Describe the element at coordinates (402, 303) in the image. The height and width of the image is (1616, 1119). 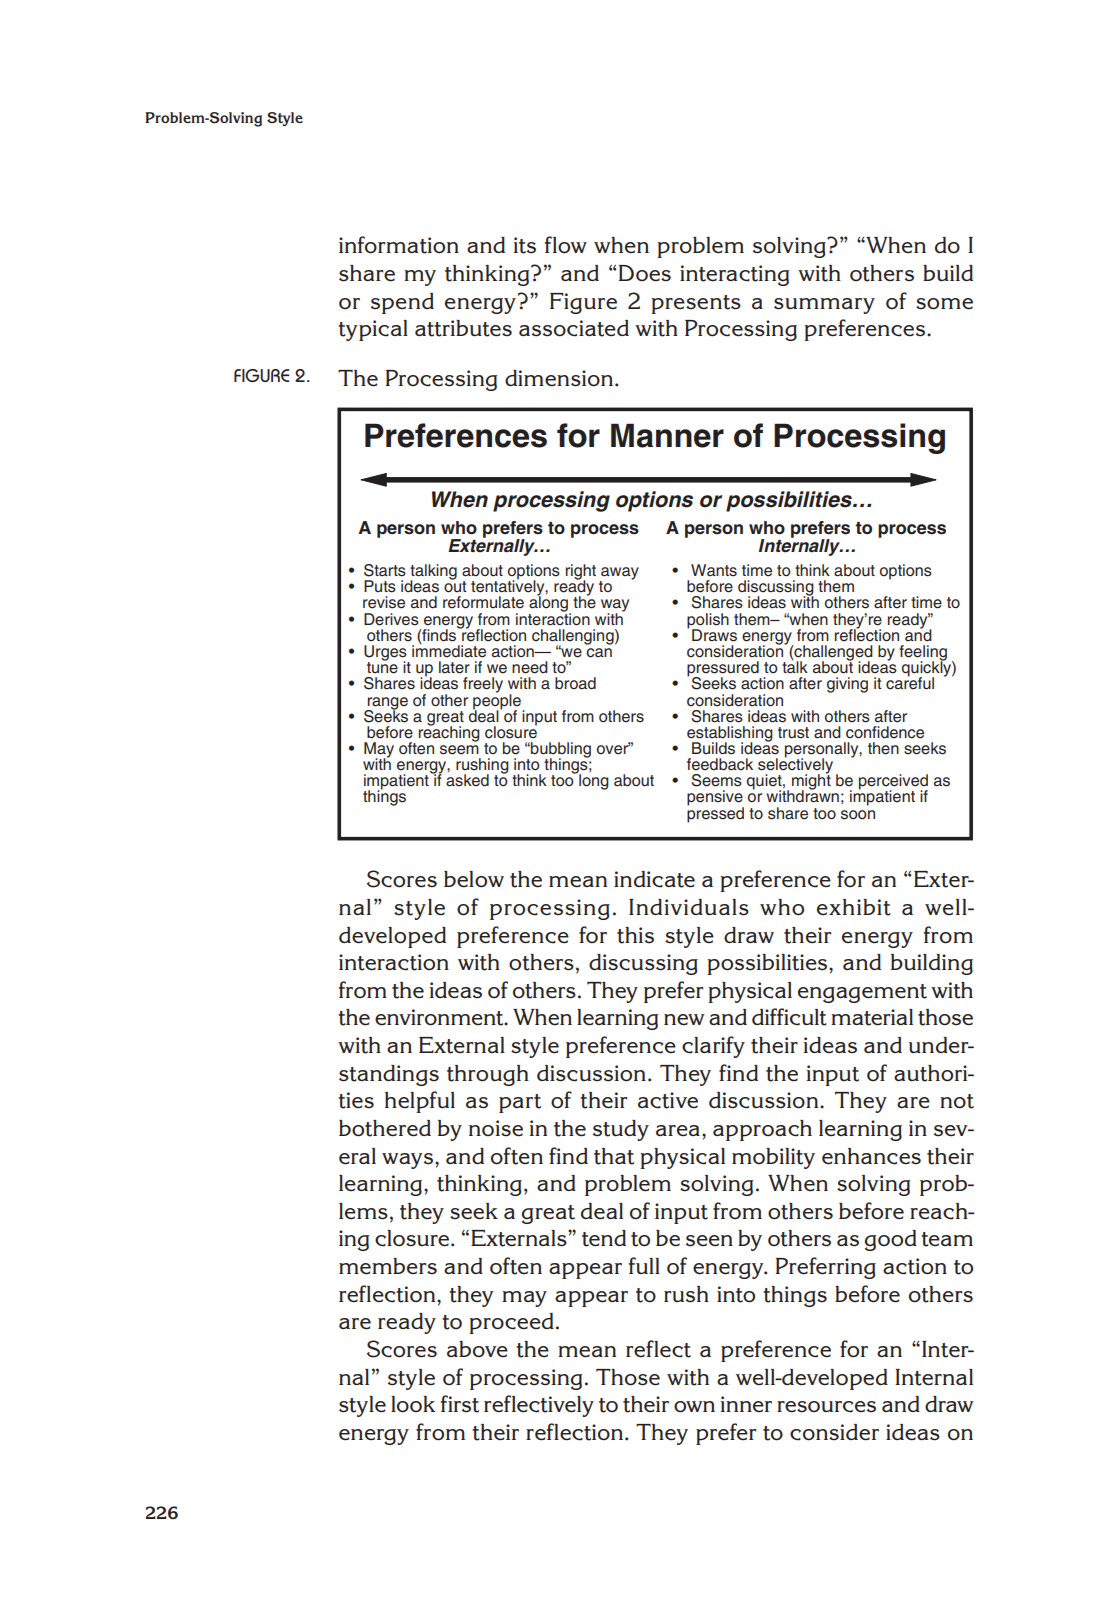
I see `spend` at that location.
